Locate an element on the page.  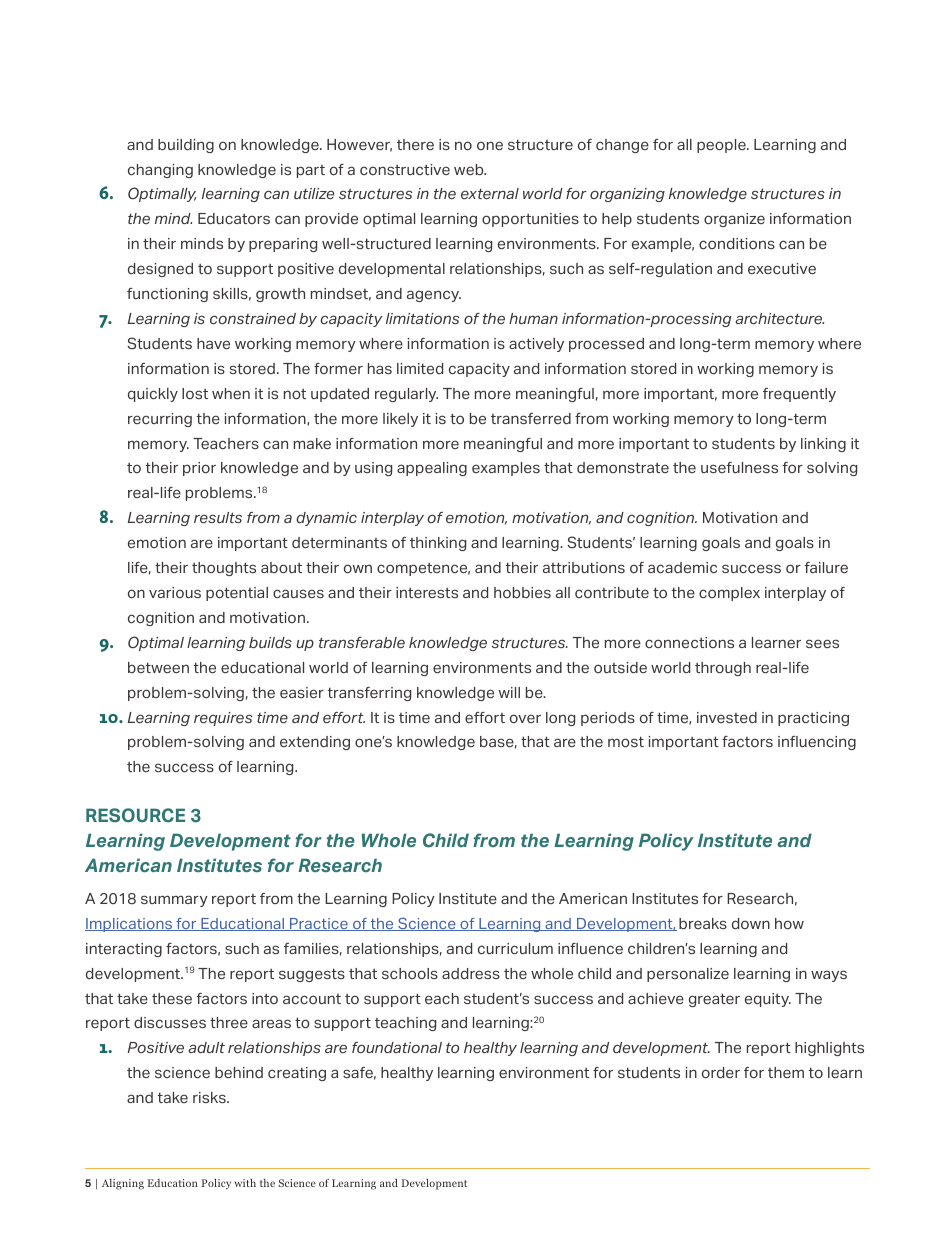
with is located at coordinates (245, 1183).
